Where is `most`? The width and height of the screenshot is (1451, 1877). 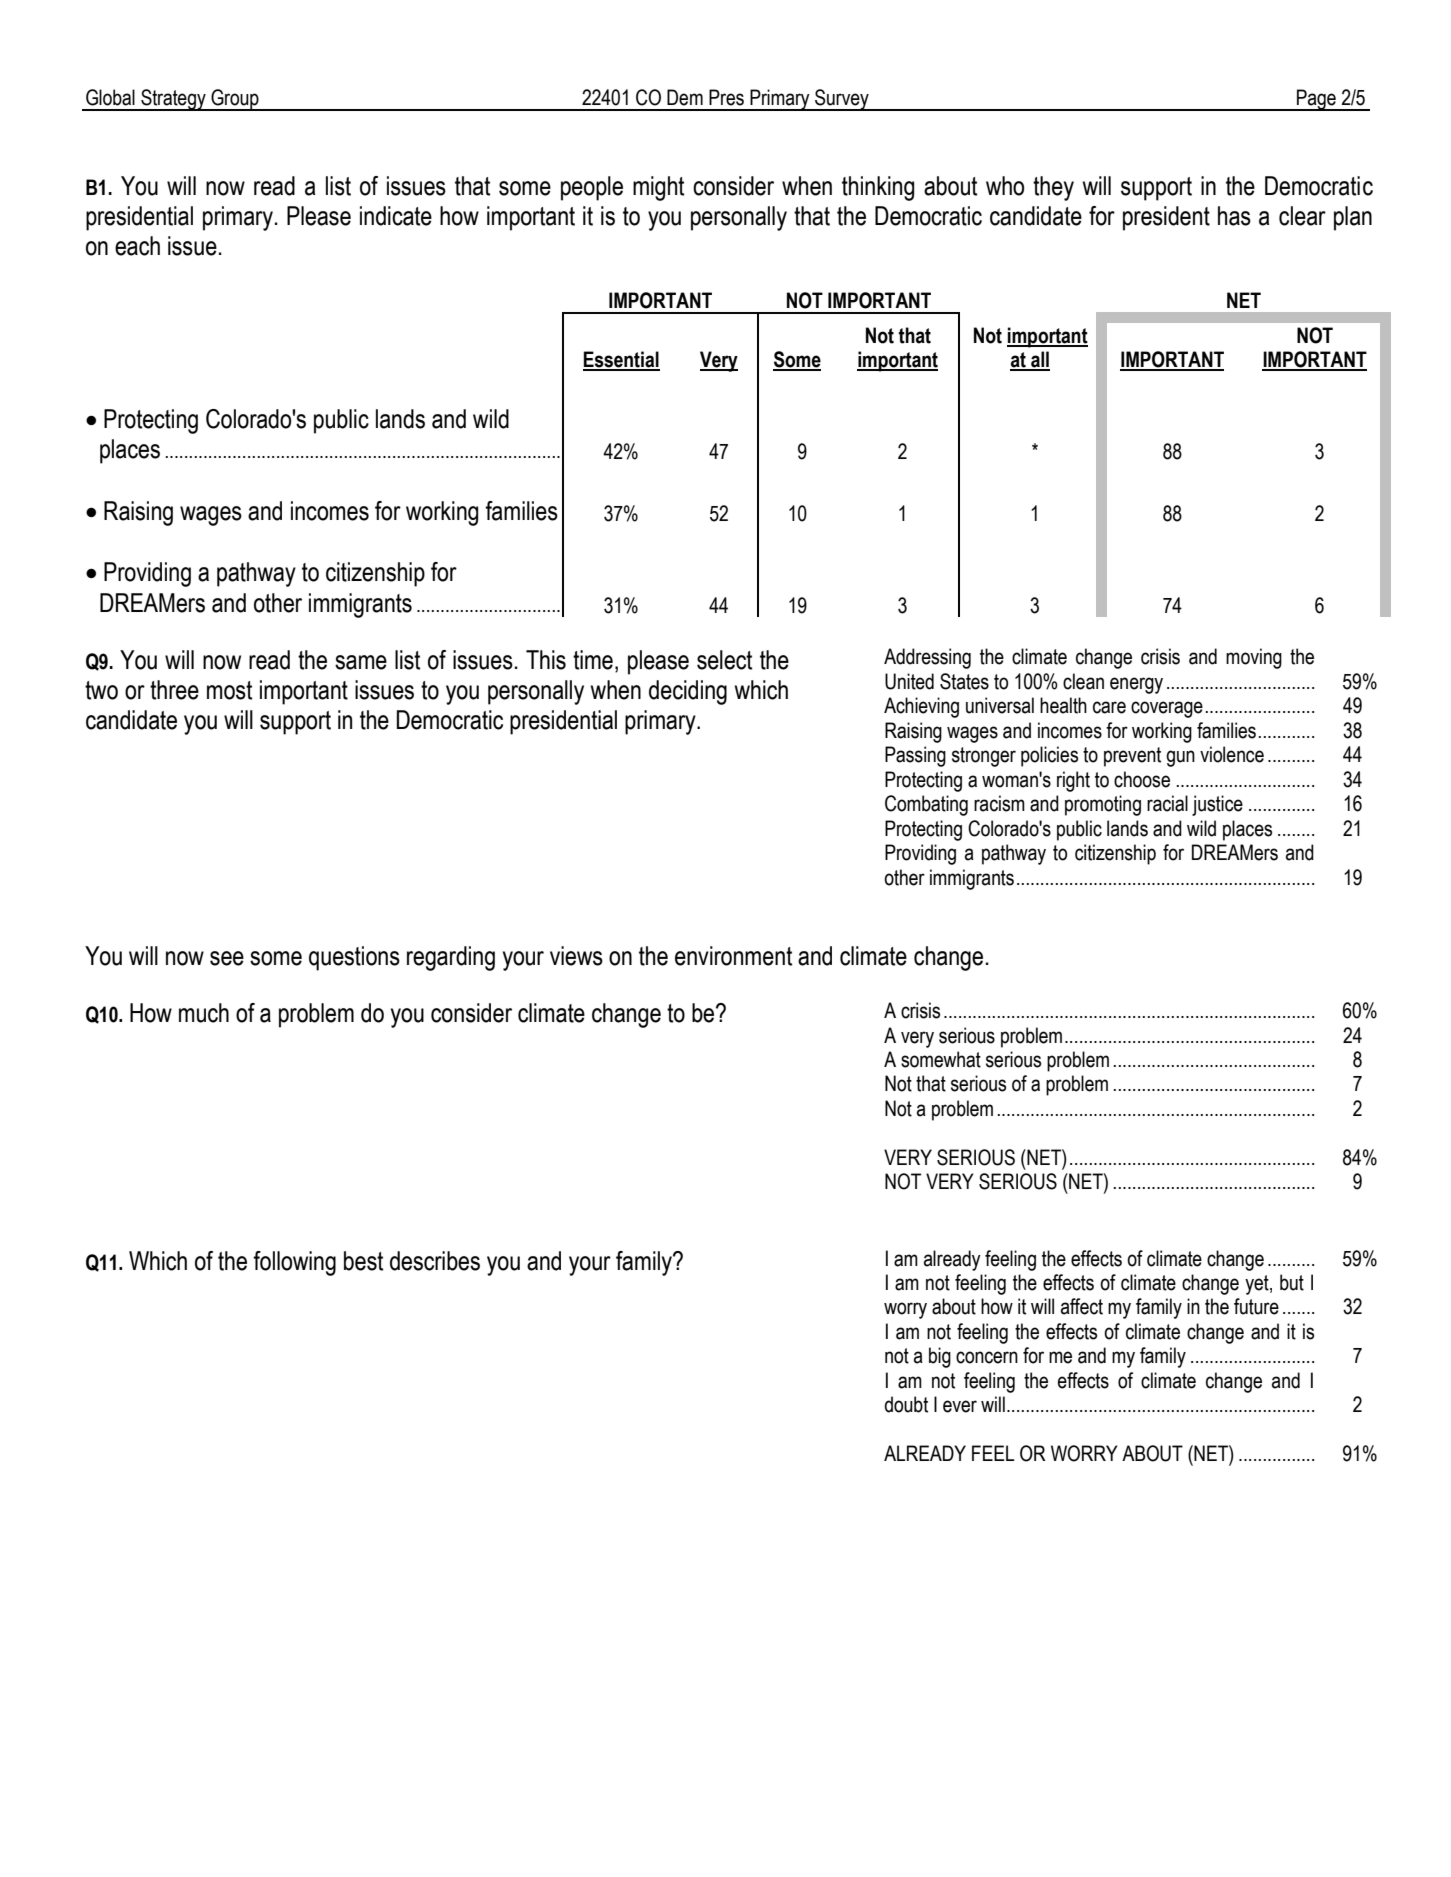
most is located at coordinates (229, 690).
